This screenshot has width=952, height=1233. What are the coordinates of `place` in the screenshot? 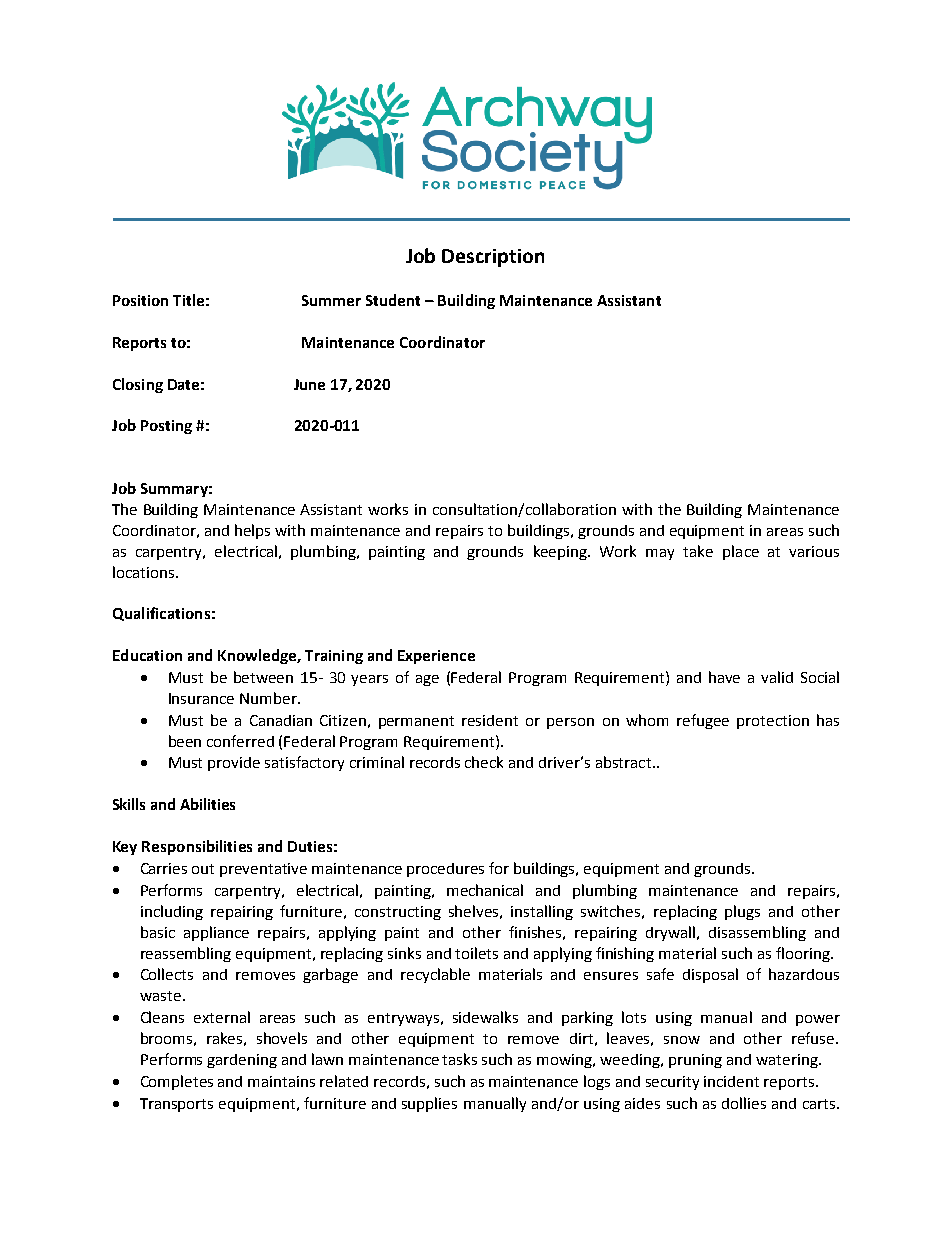 It's located at (741, 552).
